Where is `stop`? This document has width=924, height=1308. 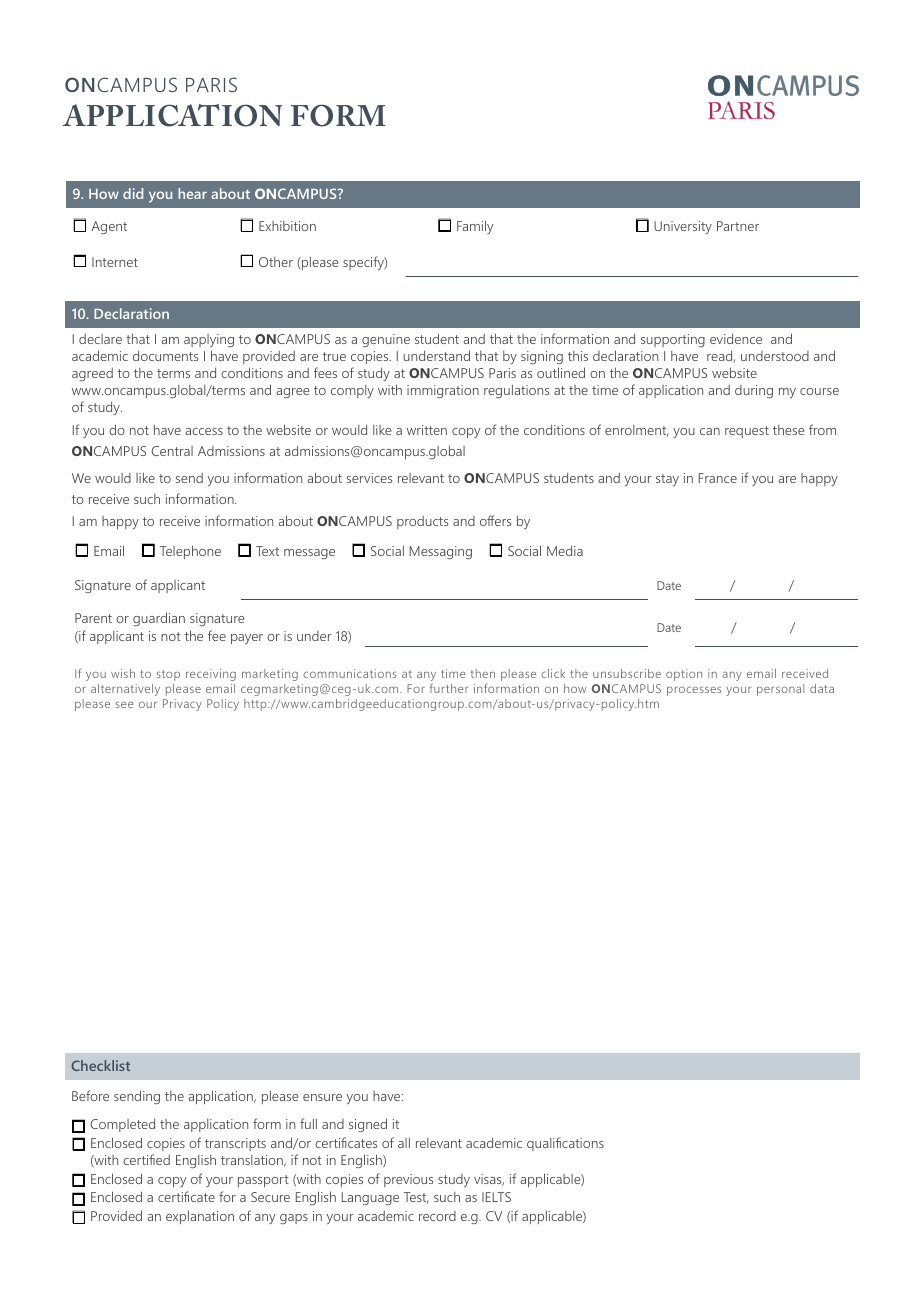
stop is located at coordinates (168, 675).
